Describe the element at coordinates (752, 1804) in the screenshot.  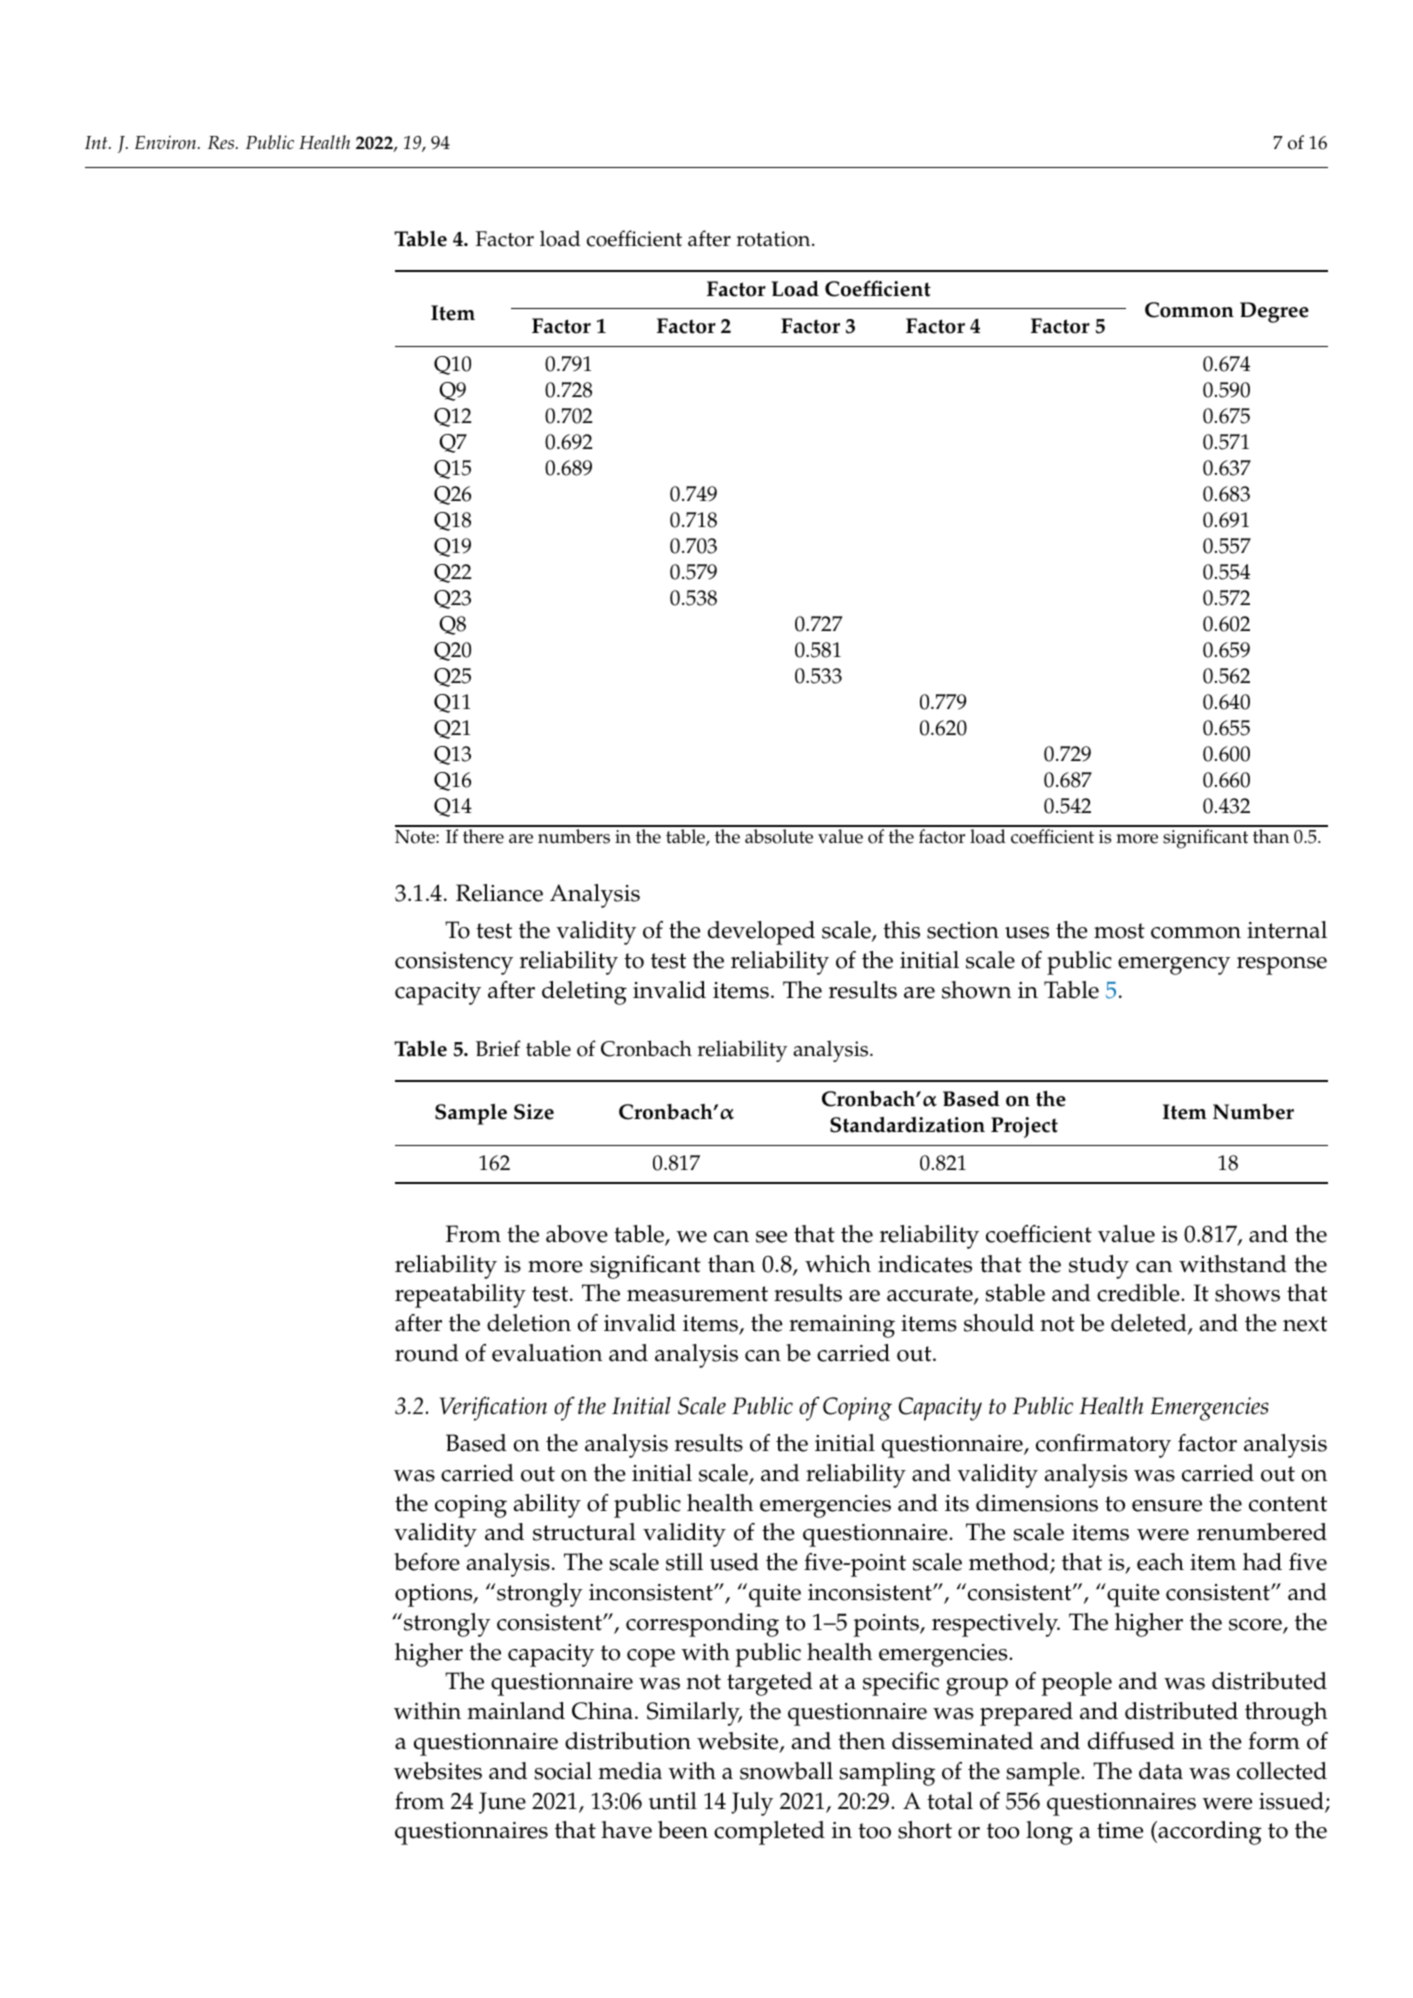
I see `July` at that location.
